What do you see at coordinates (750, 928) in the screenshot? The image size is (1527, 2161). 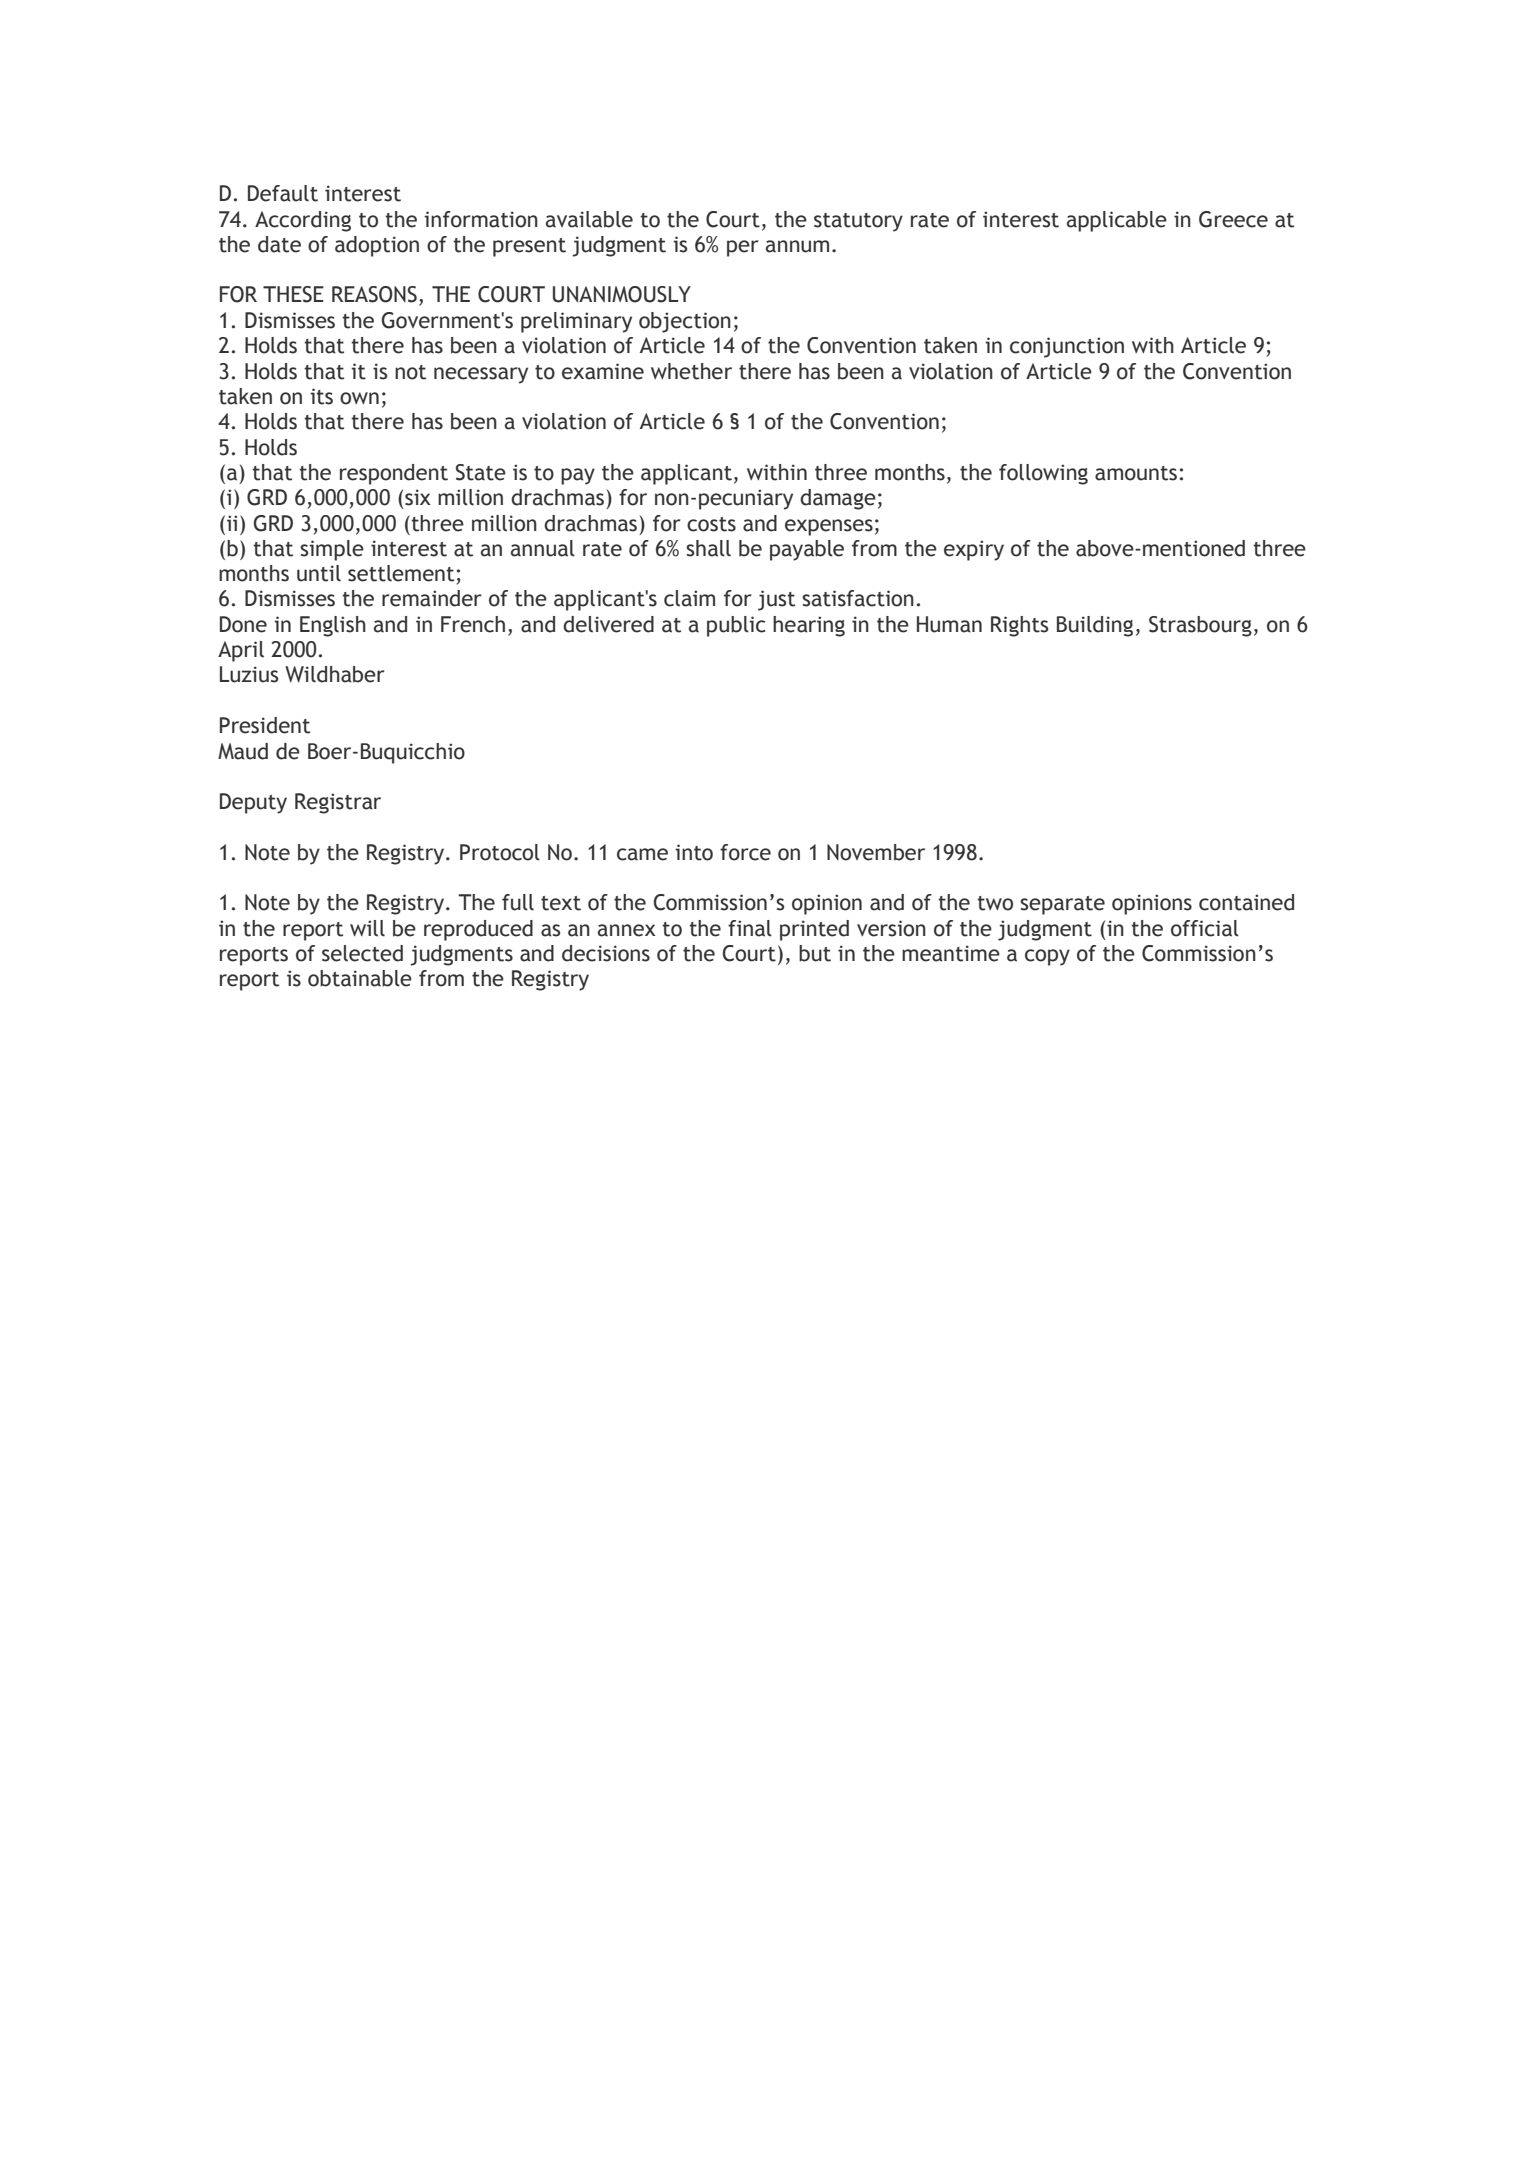 I see `final` at bounding box center [750, 928].
